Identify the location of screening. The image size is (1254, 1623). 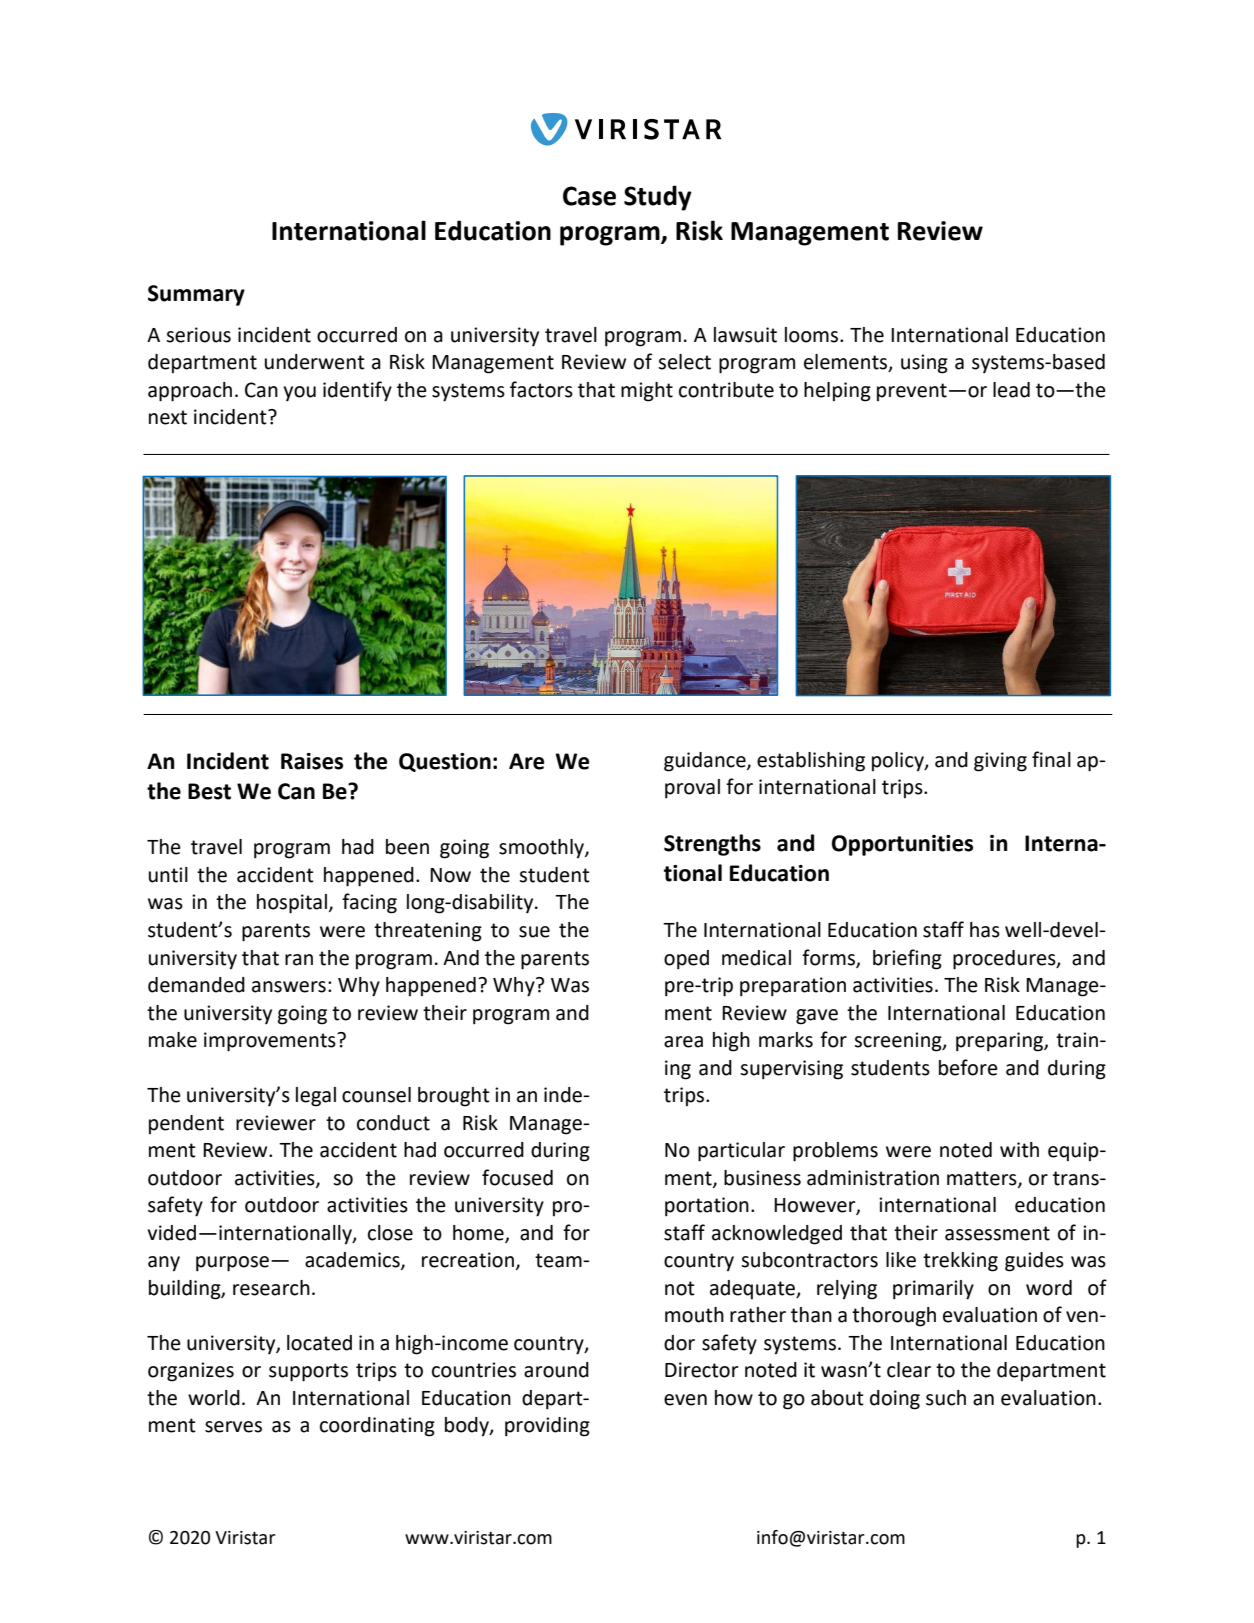
(899, 1042).
